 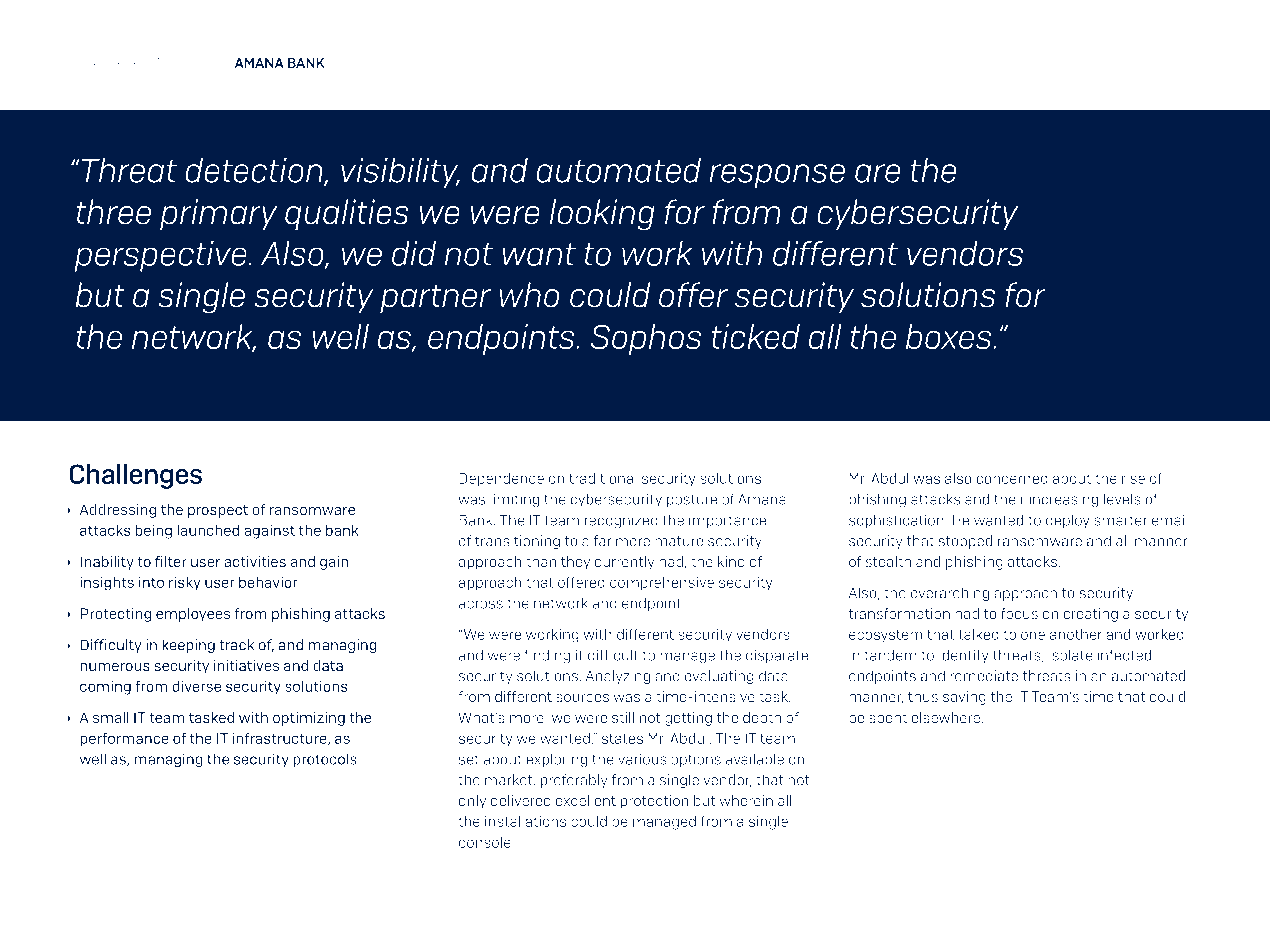 What do you see at coordinates (945, 717) in the screenshot?
I see `elsewhere` at bounding box center [945, 717].
